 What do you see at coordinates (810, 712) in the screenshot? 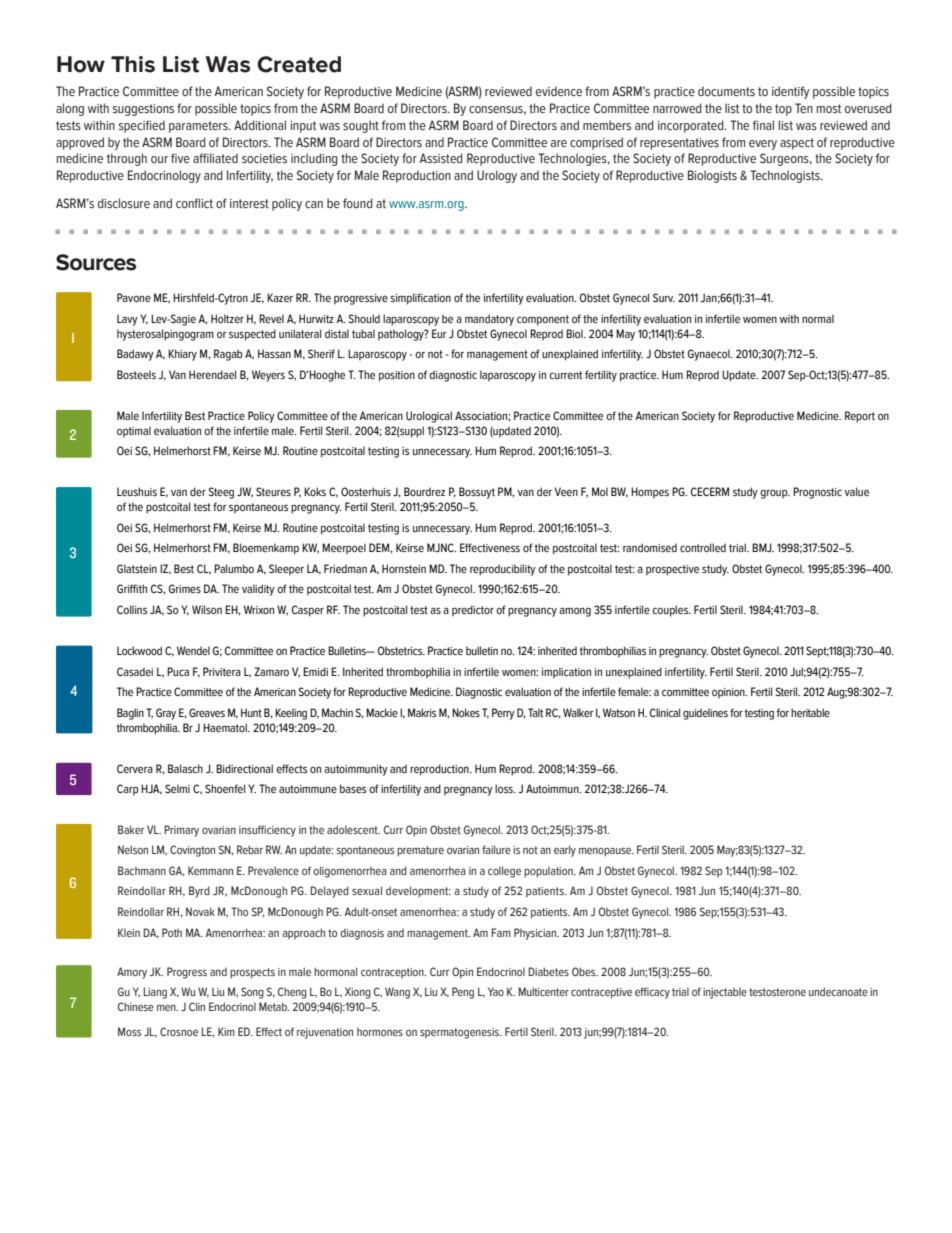
I see `heritable` at bounding box center [810, 712].
